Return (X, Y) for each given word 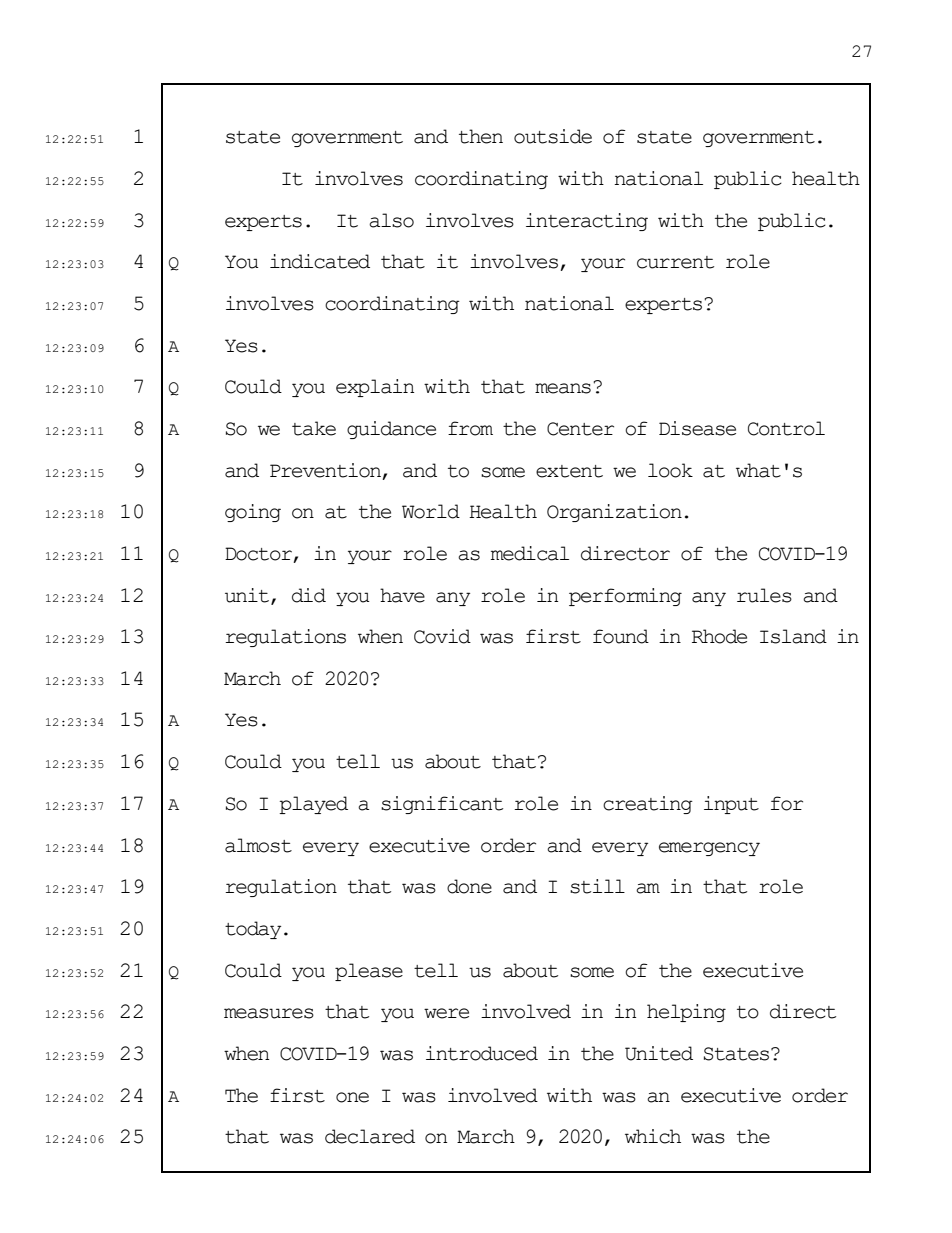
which (653, 1136)
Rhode (719, 636)
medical (530, 553)
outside (553, 136)
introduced (482, 1053)
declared (370, 1136)
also (391, 220)
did (309, 595)
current (675, 262)
